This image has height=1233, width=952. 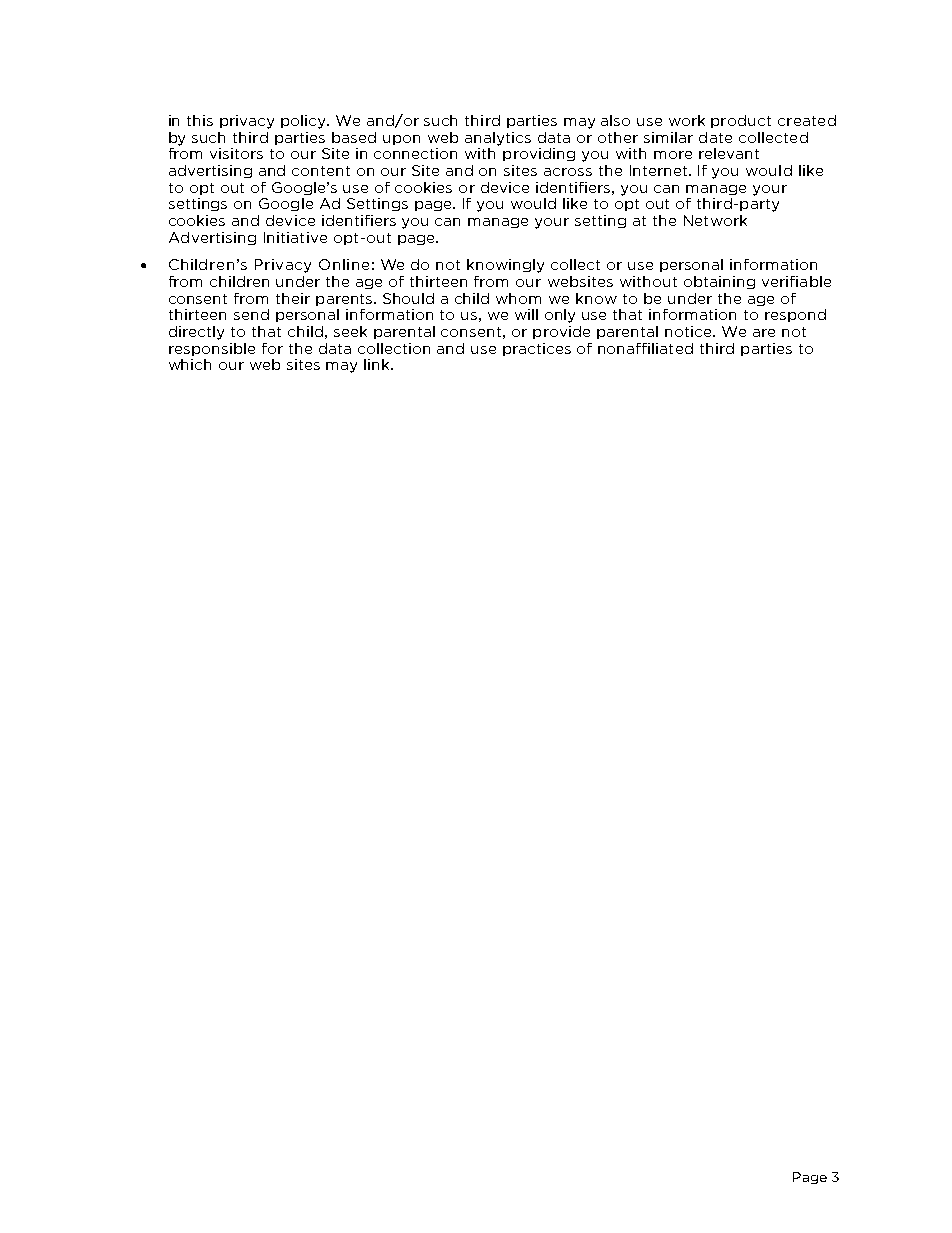 What do you see at coordinates (537, 349) in the image?
I see `practices` at bounding box center [537, 349].
